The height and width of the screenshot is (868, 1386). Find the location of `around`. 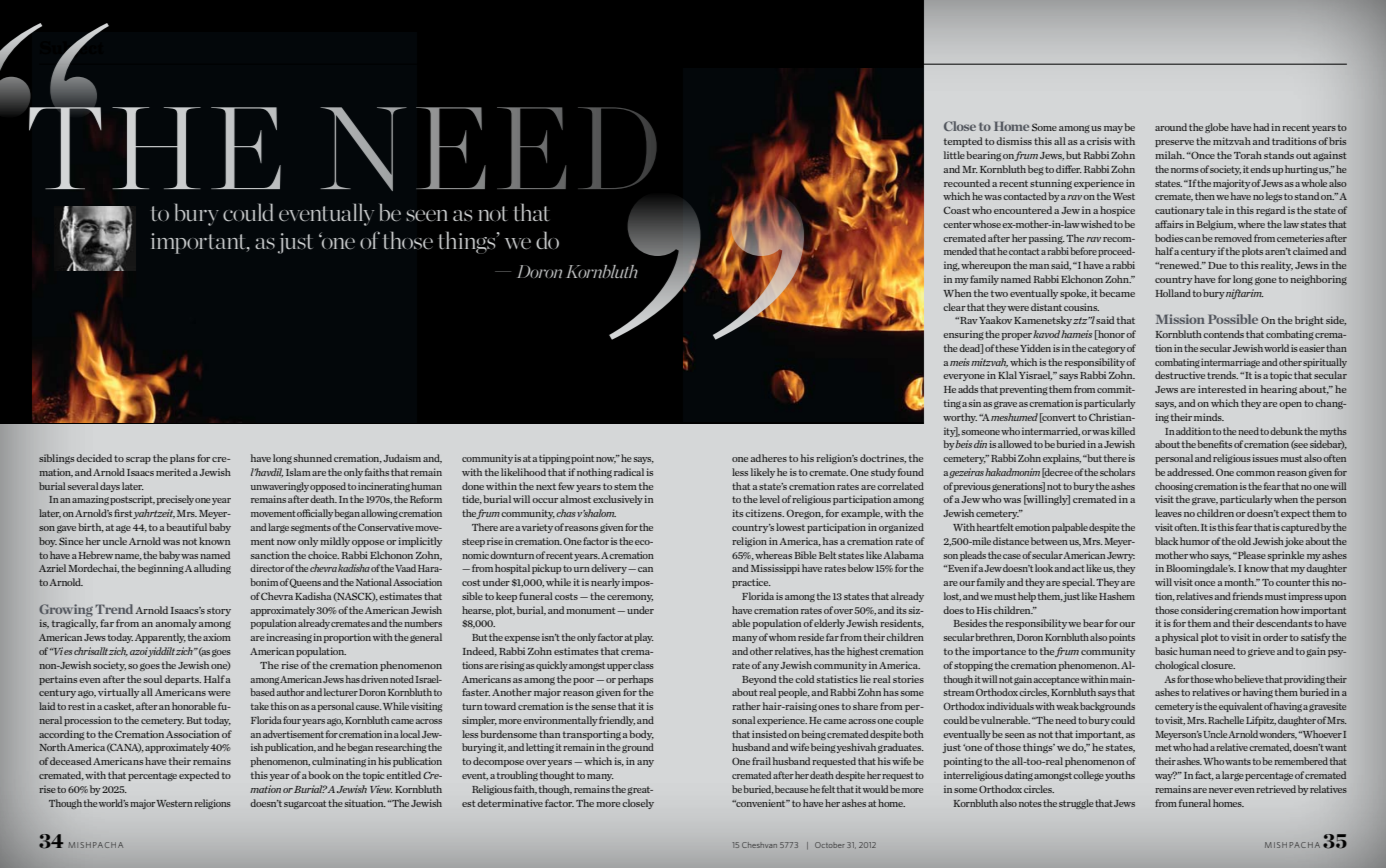

around is located at coordinates (1171, 127).
